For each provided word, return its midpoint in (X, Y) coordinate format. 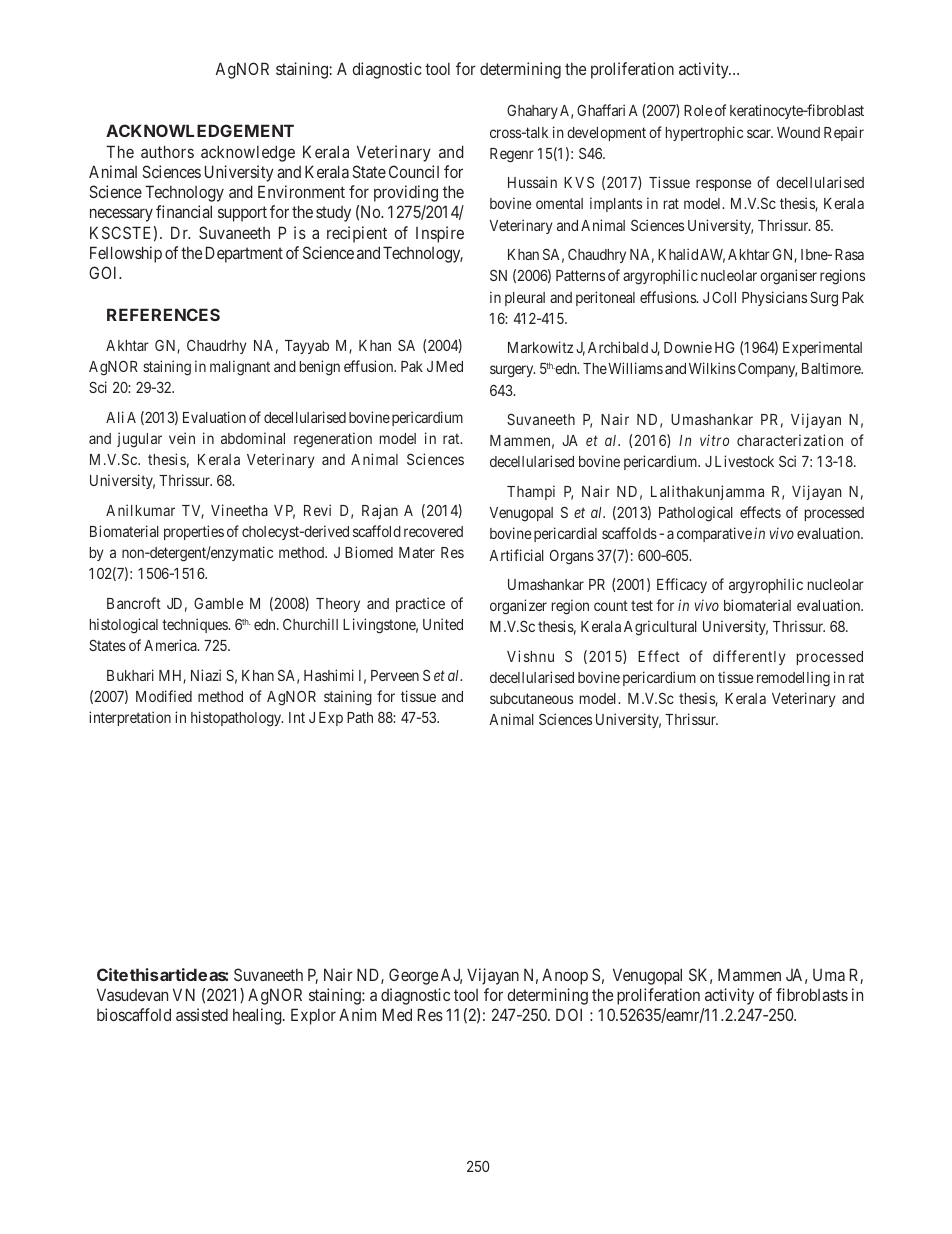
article (182, 974)
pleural (525, 299)
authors (167, 151)
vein (182, 438)
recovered (433, 531)
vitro (714, 440)
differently (749, 657)
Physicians (774, 298)
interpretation (130, 718)
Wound (798, 132)
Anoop (565, 976)
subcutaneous (531, 698)
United (443, 624)
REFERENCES (163, 314)
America (171, 645)
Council (414, 171)
